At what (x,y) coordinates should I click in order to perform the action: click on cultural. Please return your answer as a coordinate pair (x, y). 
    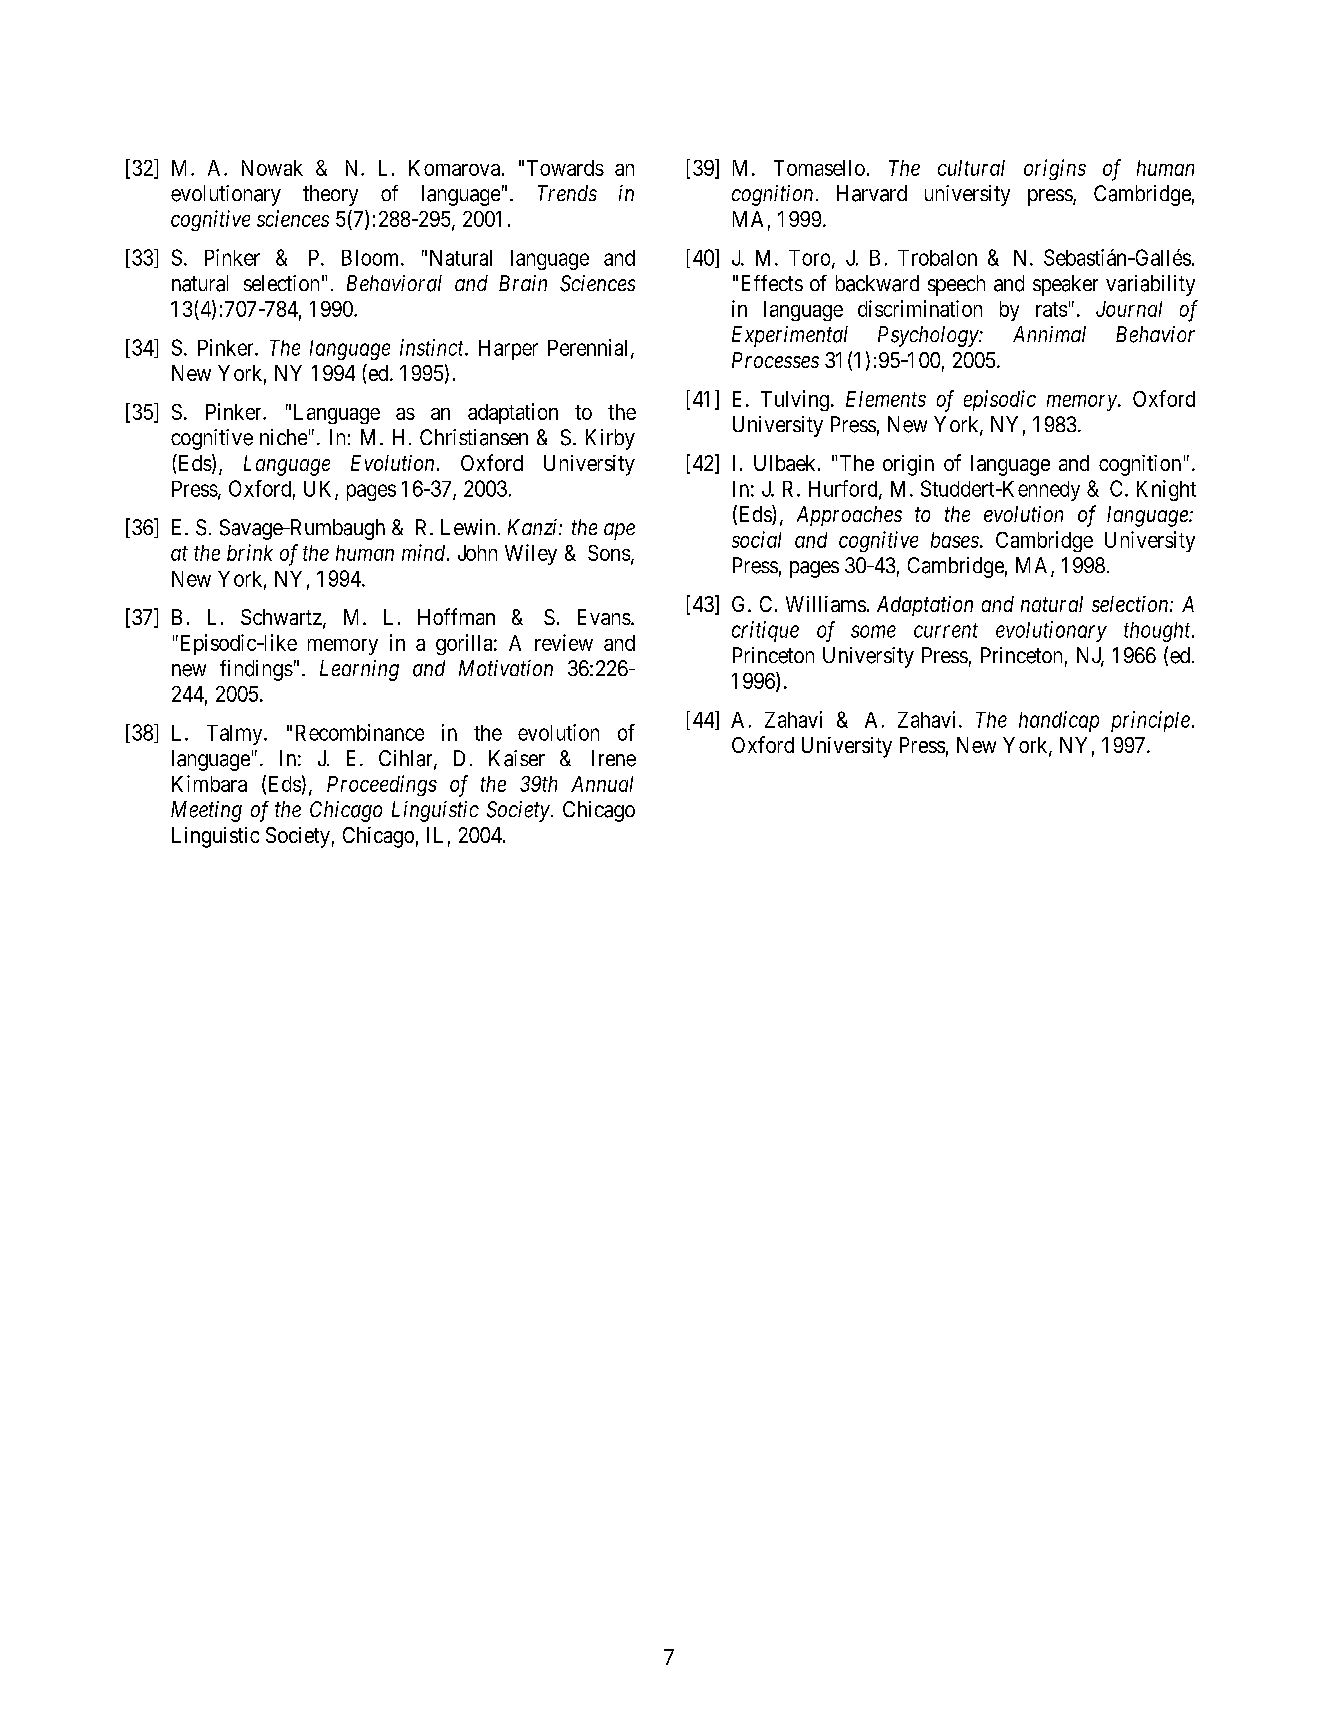
    Looking at the image, I should click on (971, 168).
